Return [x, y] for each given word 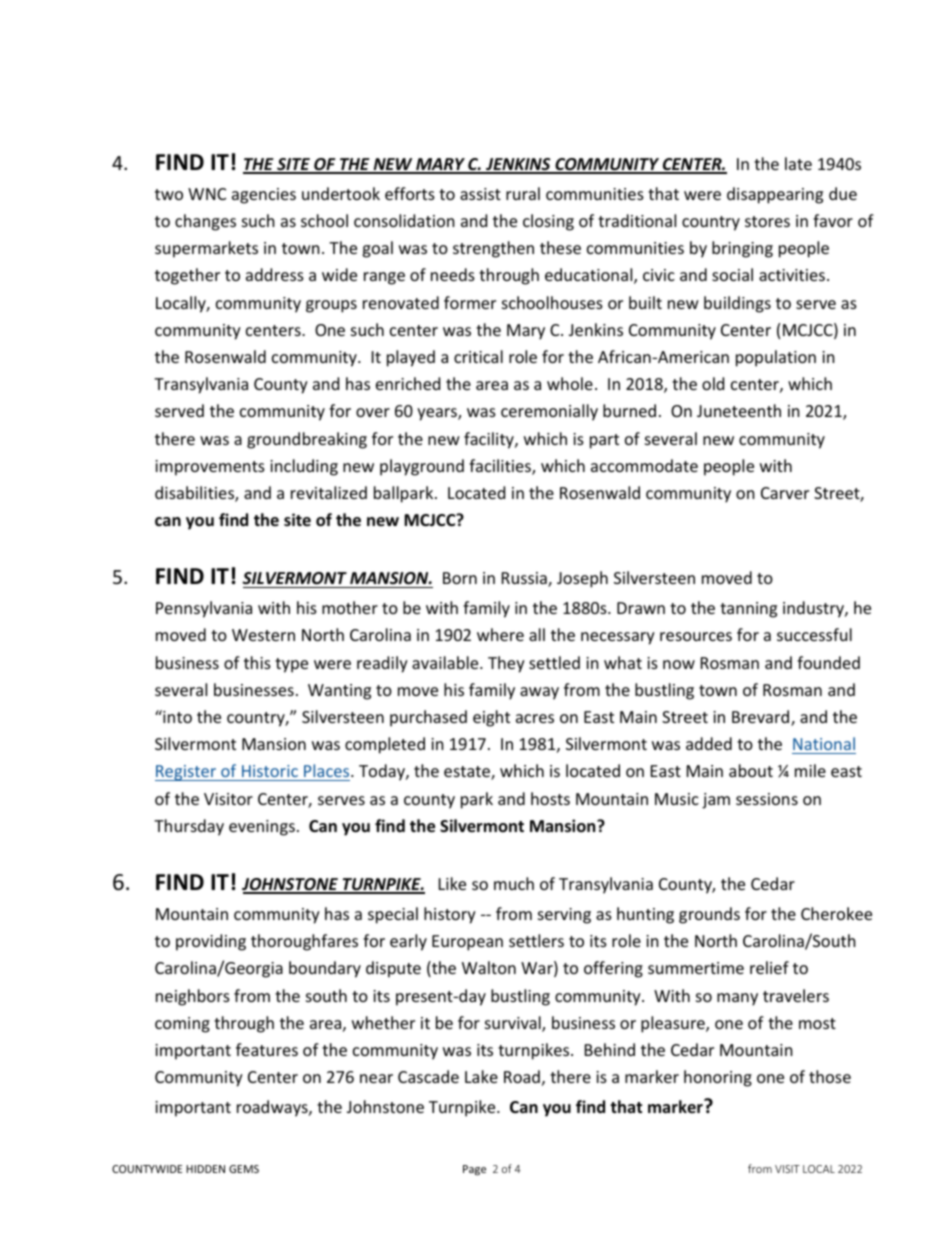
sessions [767, 799]
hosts [550, 798]
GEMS [244, 1169]
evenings [262, 828]
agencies [264, 196]
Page [474, 1170]
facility [490, 440]
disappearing [775, 195]
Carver [785, 493]
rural [523, 193]
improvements [210, 468]
